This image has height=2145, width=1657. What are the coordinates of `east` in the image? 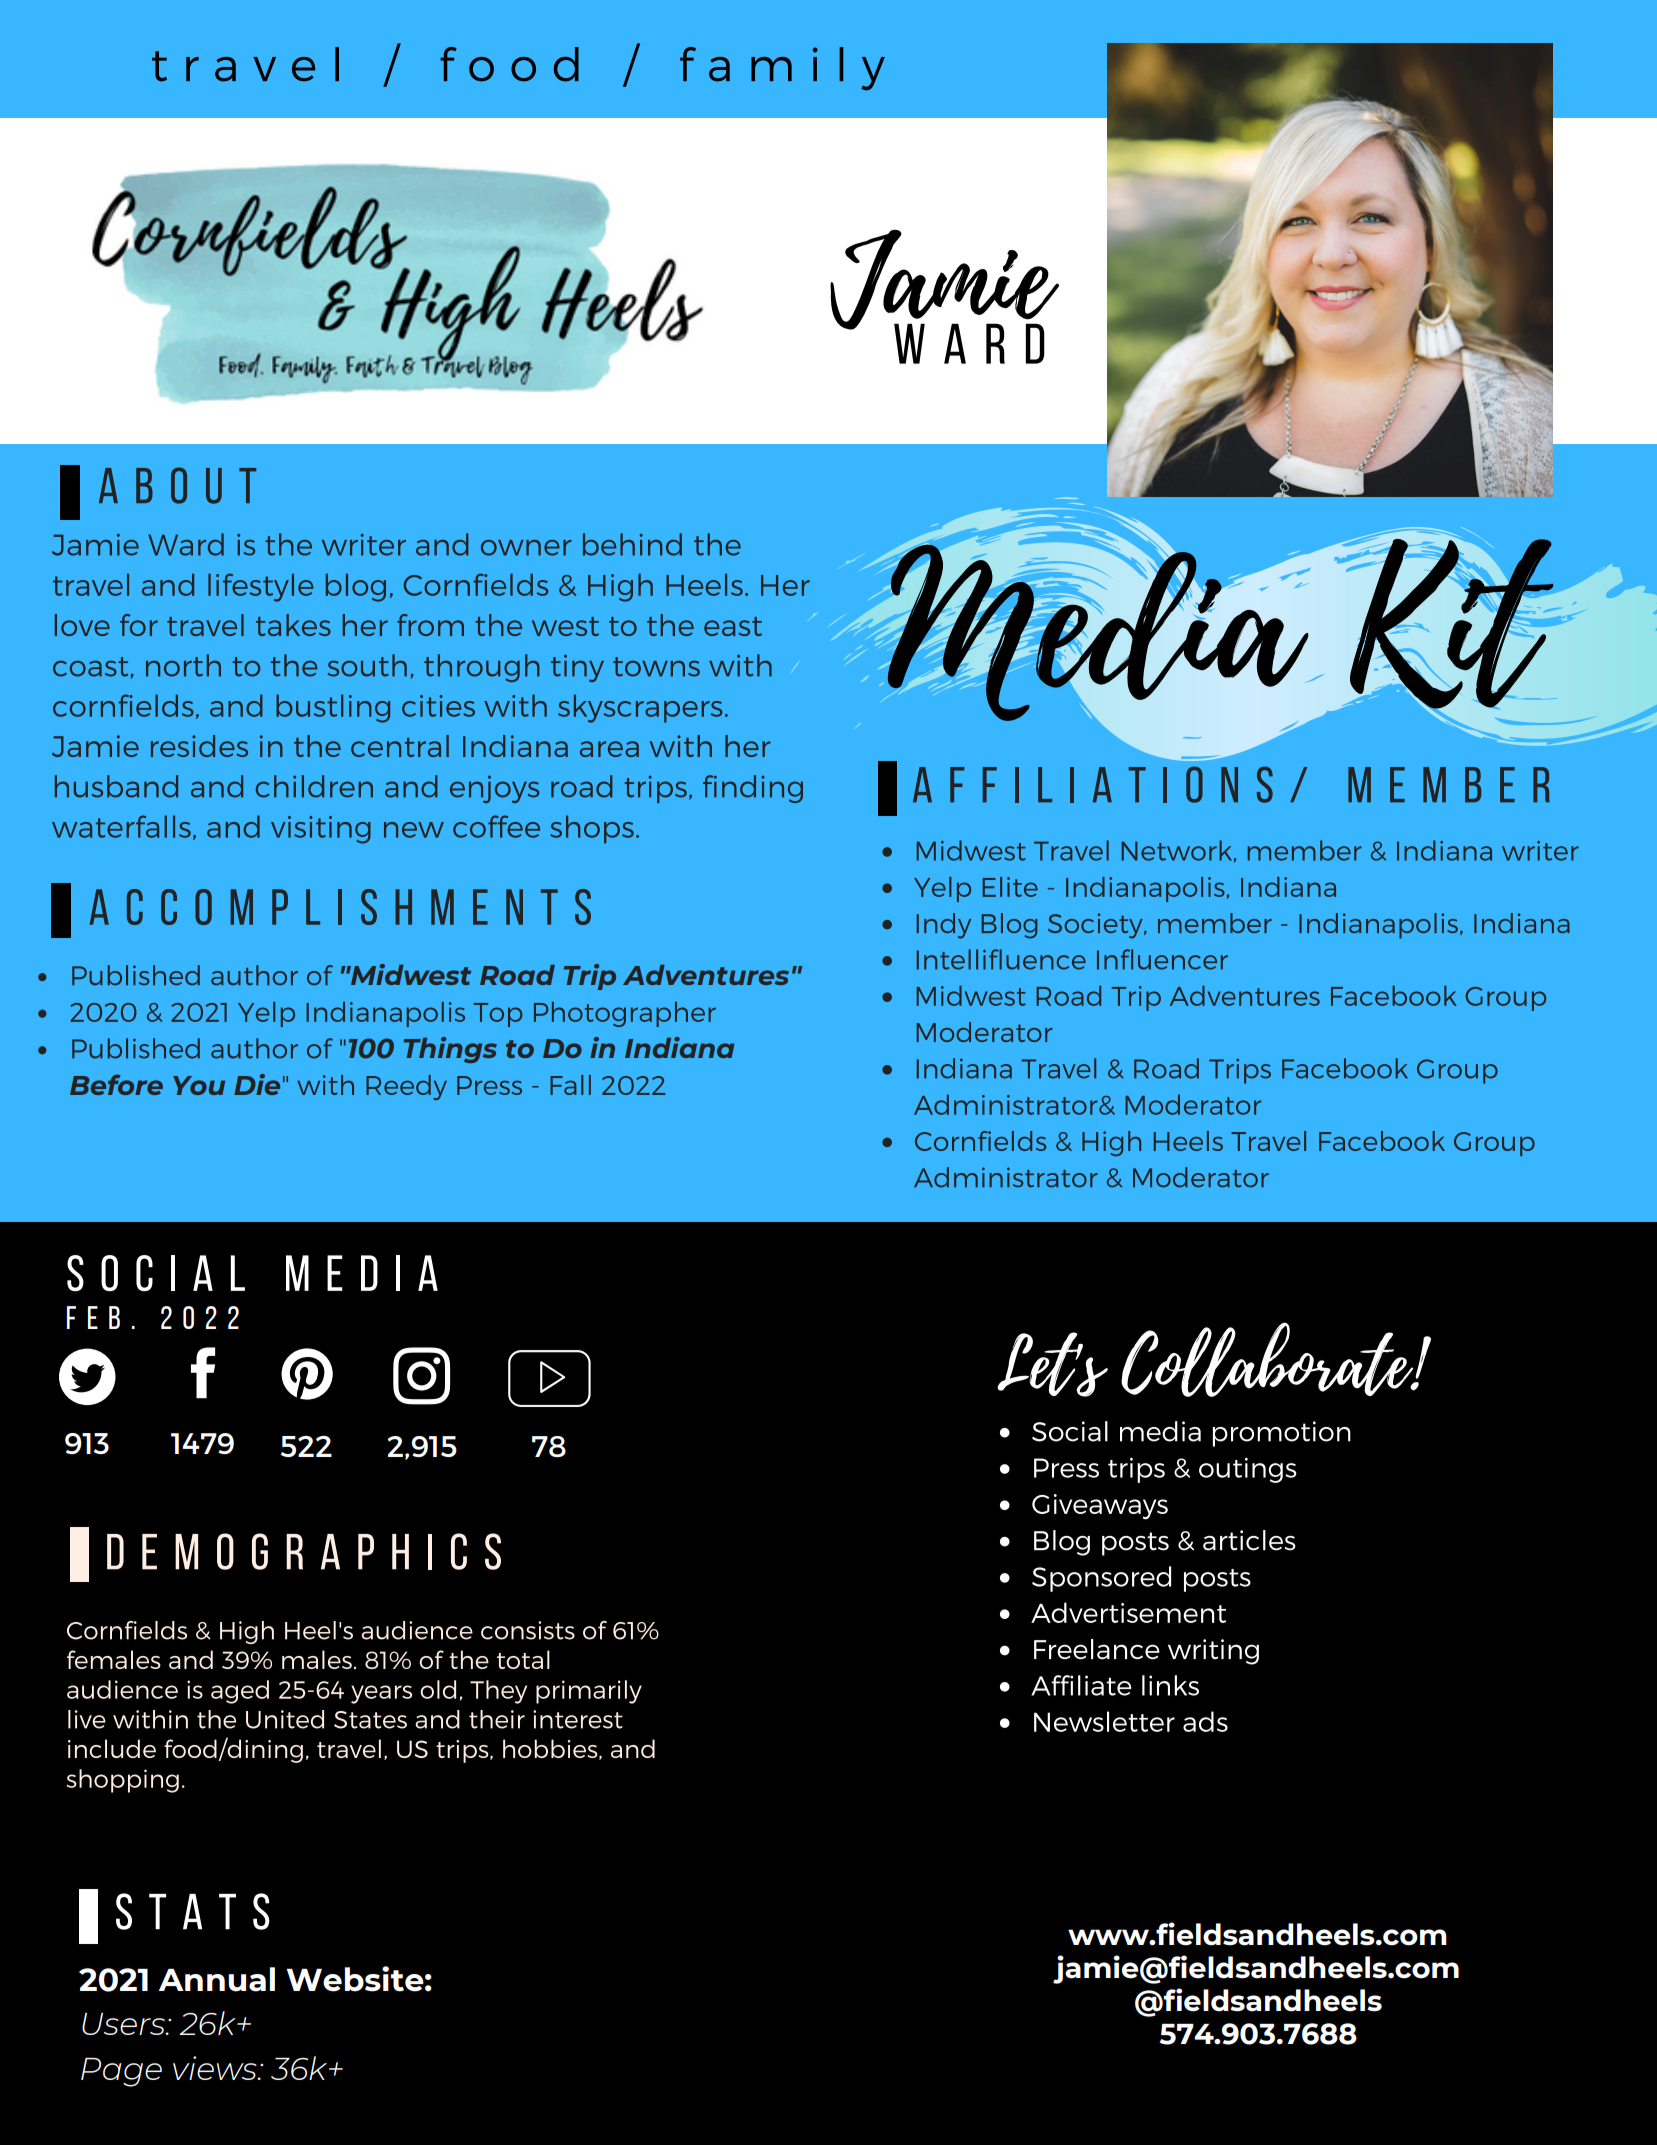 It's located at (733, 626).
